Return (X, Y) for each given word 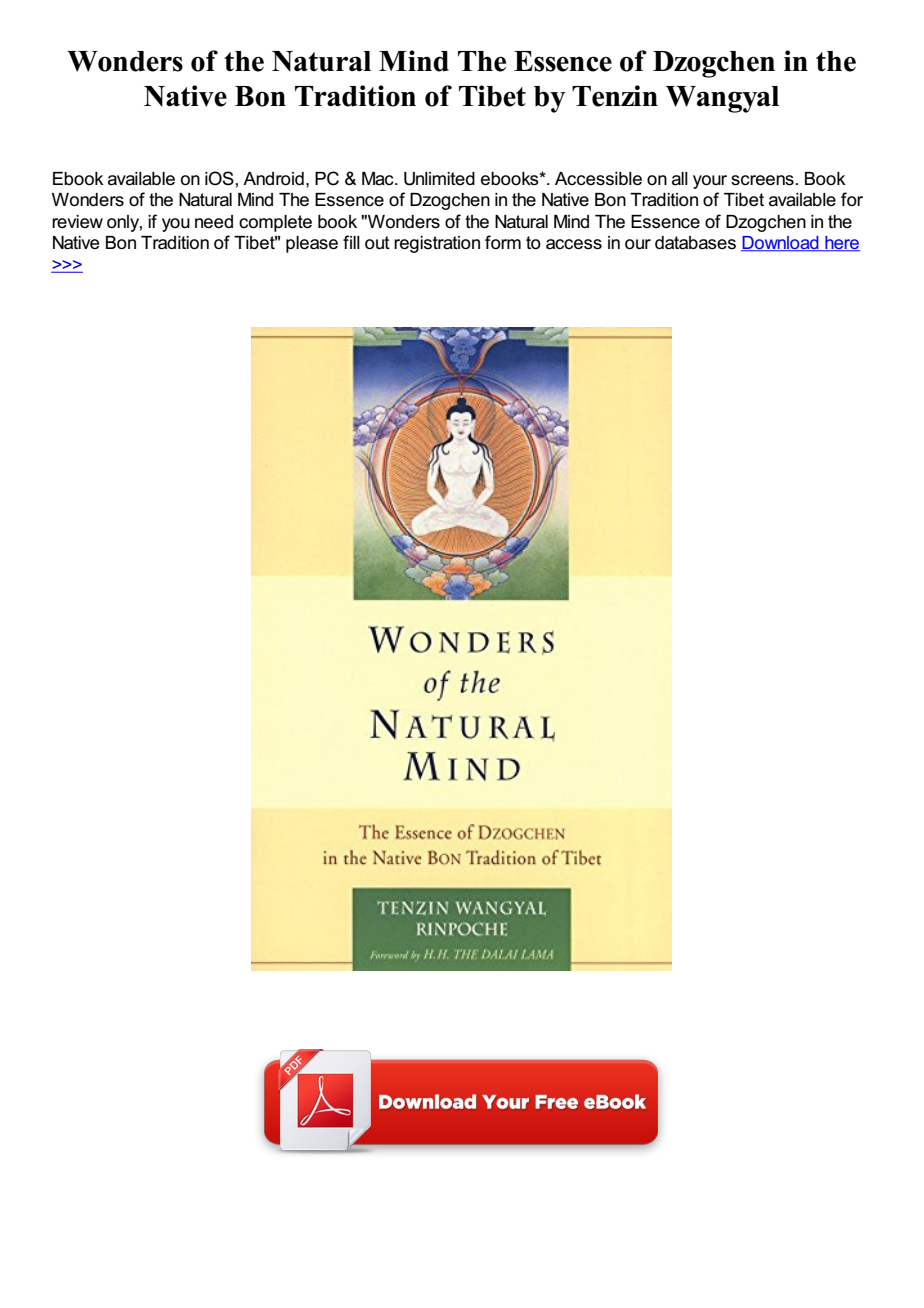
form (503, 242)
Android (273, 179)
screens (762, 180)
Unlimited (439, 179)
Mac (379, 179)
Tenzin (615, 96)
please (312, 244)
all (680, 179)
